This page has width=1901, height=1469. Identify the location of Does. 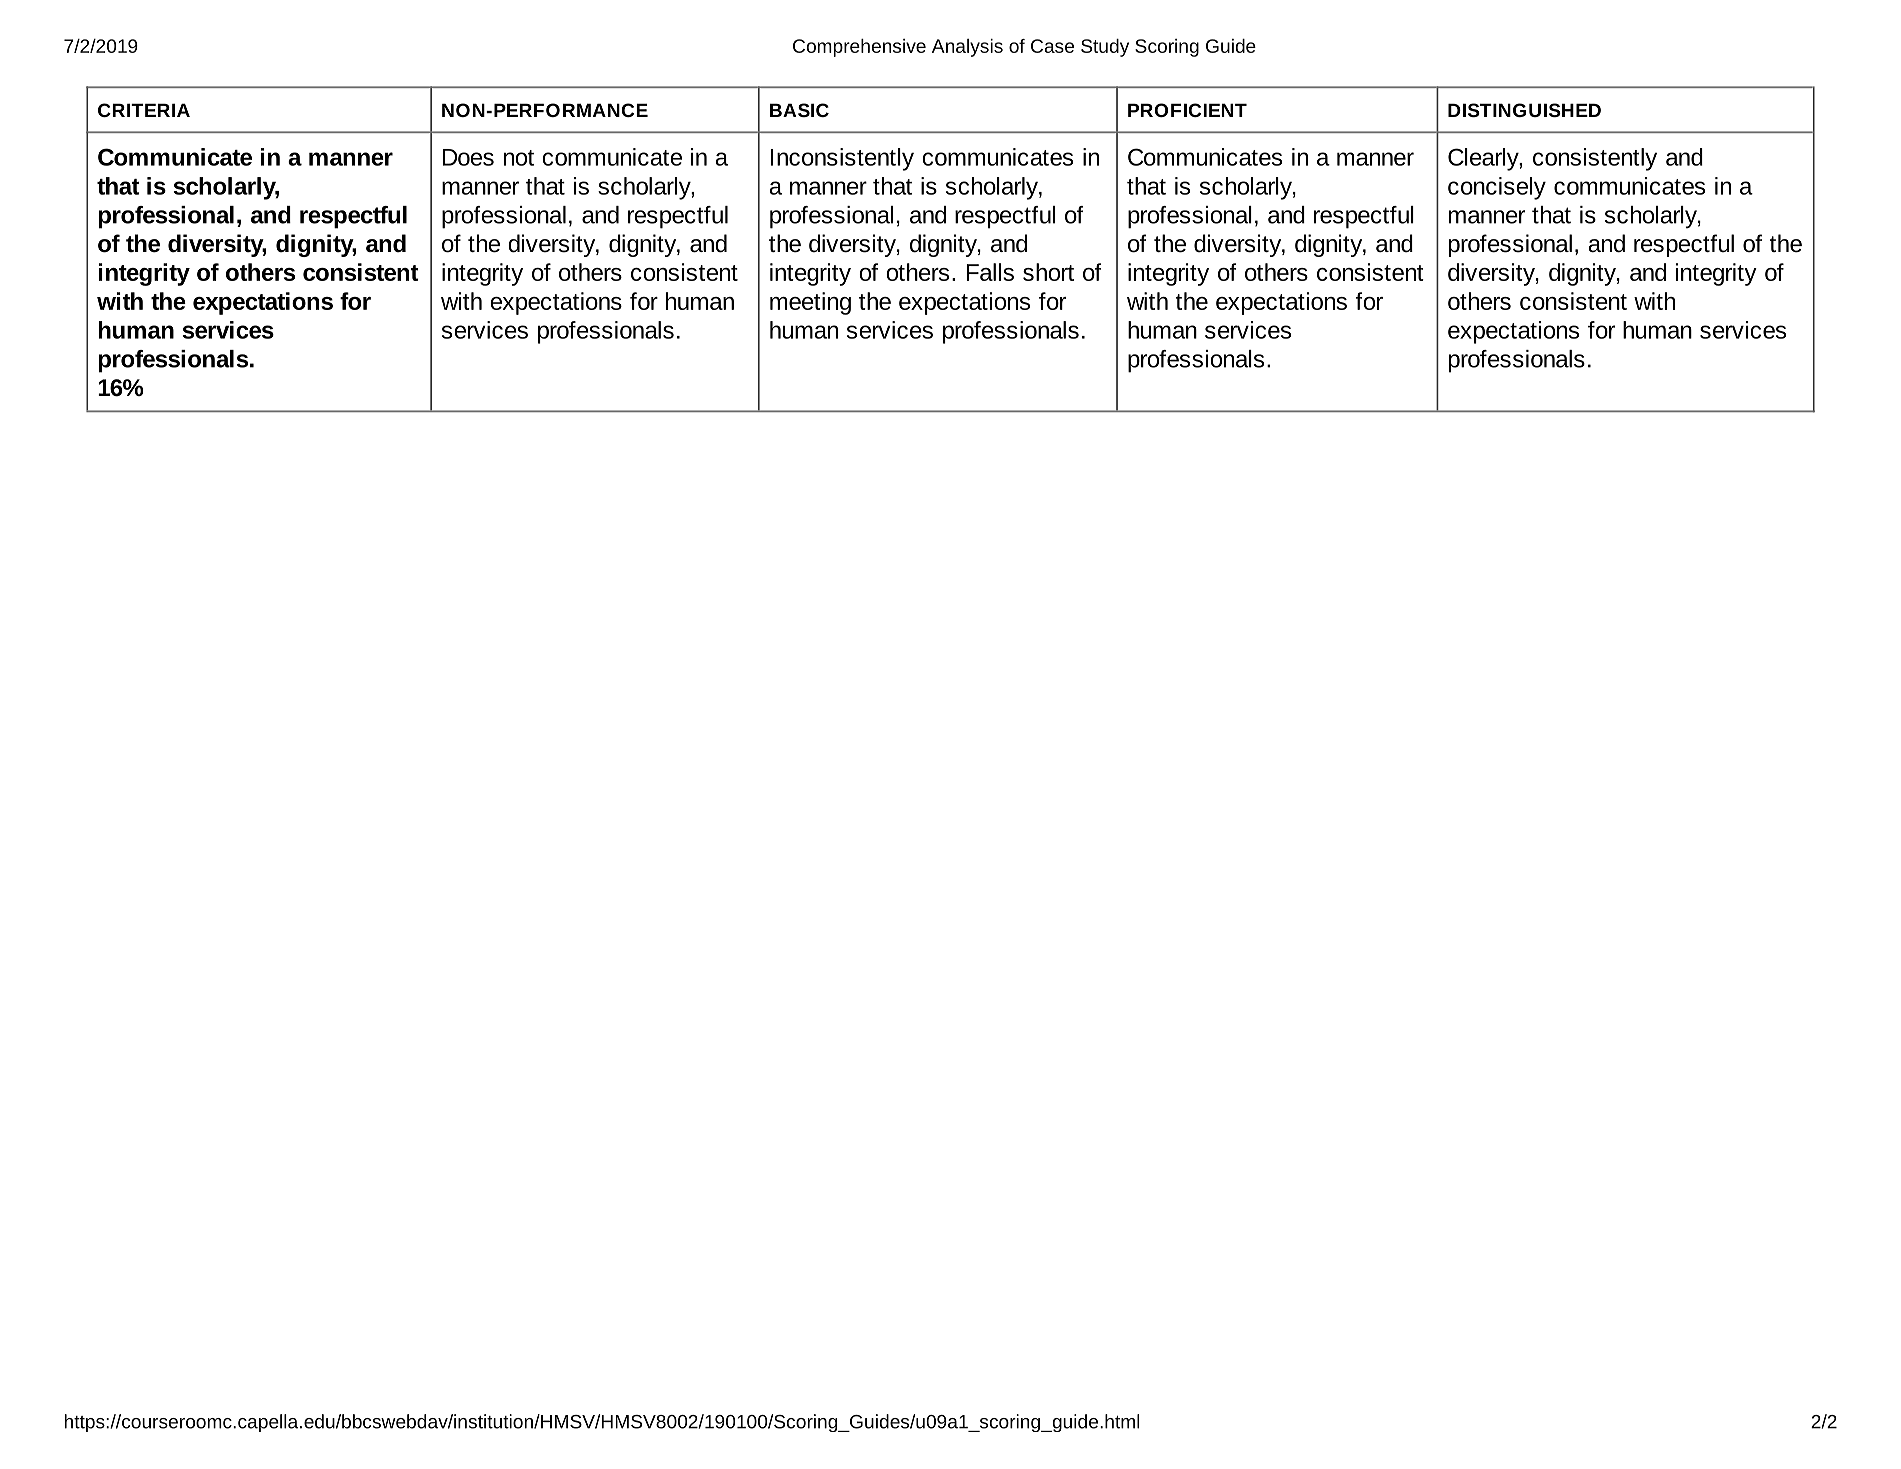
(468, 157).
